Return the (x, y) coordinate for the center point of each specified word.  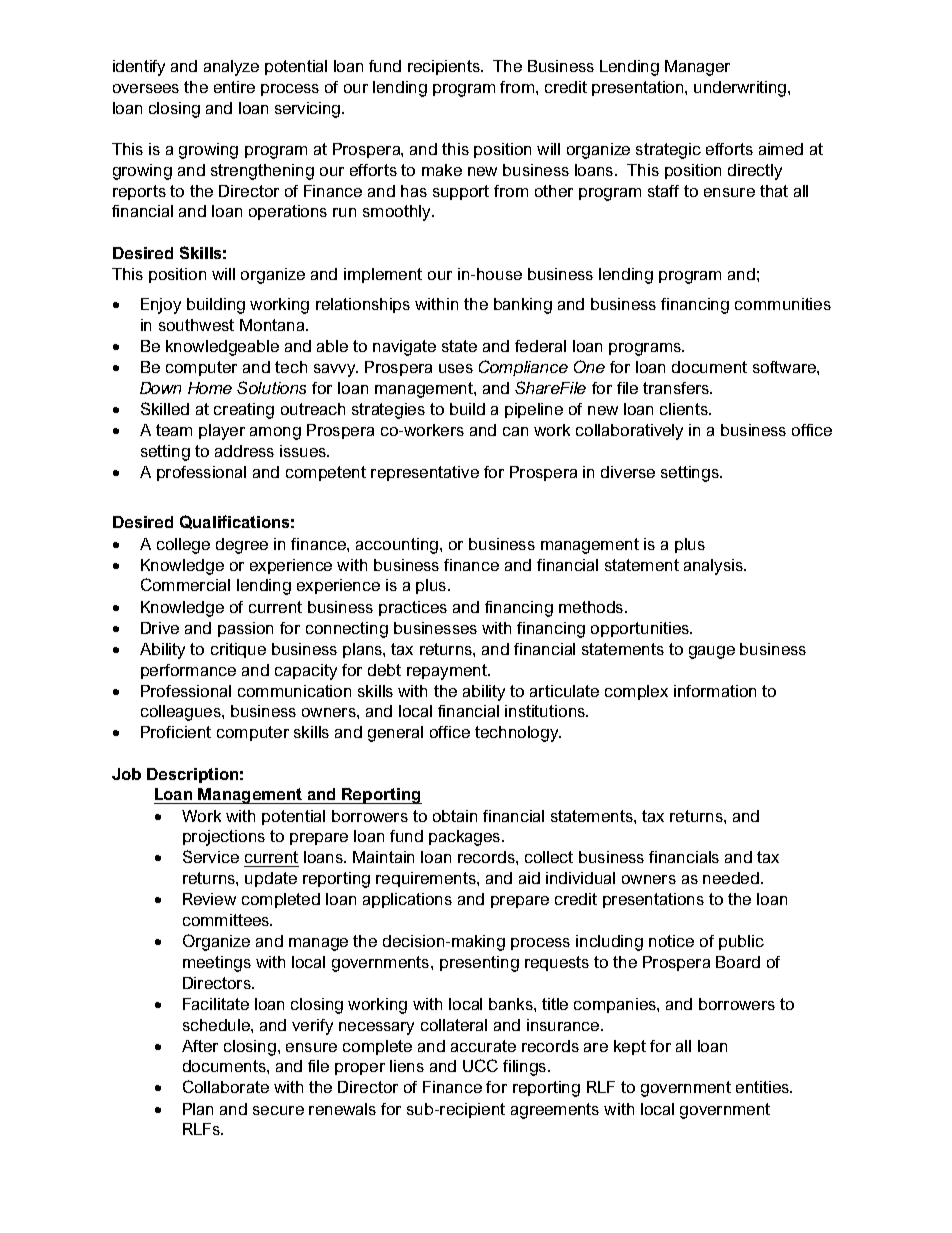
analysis (714, 567)
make (442, 170)
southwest (196, 325)
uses (456, 368)
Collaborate (226, 1086)
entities (764, 1087)
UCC (480, 1065)
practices (413, 608)
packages (466, 838)
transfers (677, 388)
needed (731, 878)
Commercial (185, 584)
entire (234, 87)
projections (224, 838)
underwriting (741, 89)
